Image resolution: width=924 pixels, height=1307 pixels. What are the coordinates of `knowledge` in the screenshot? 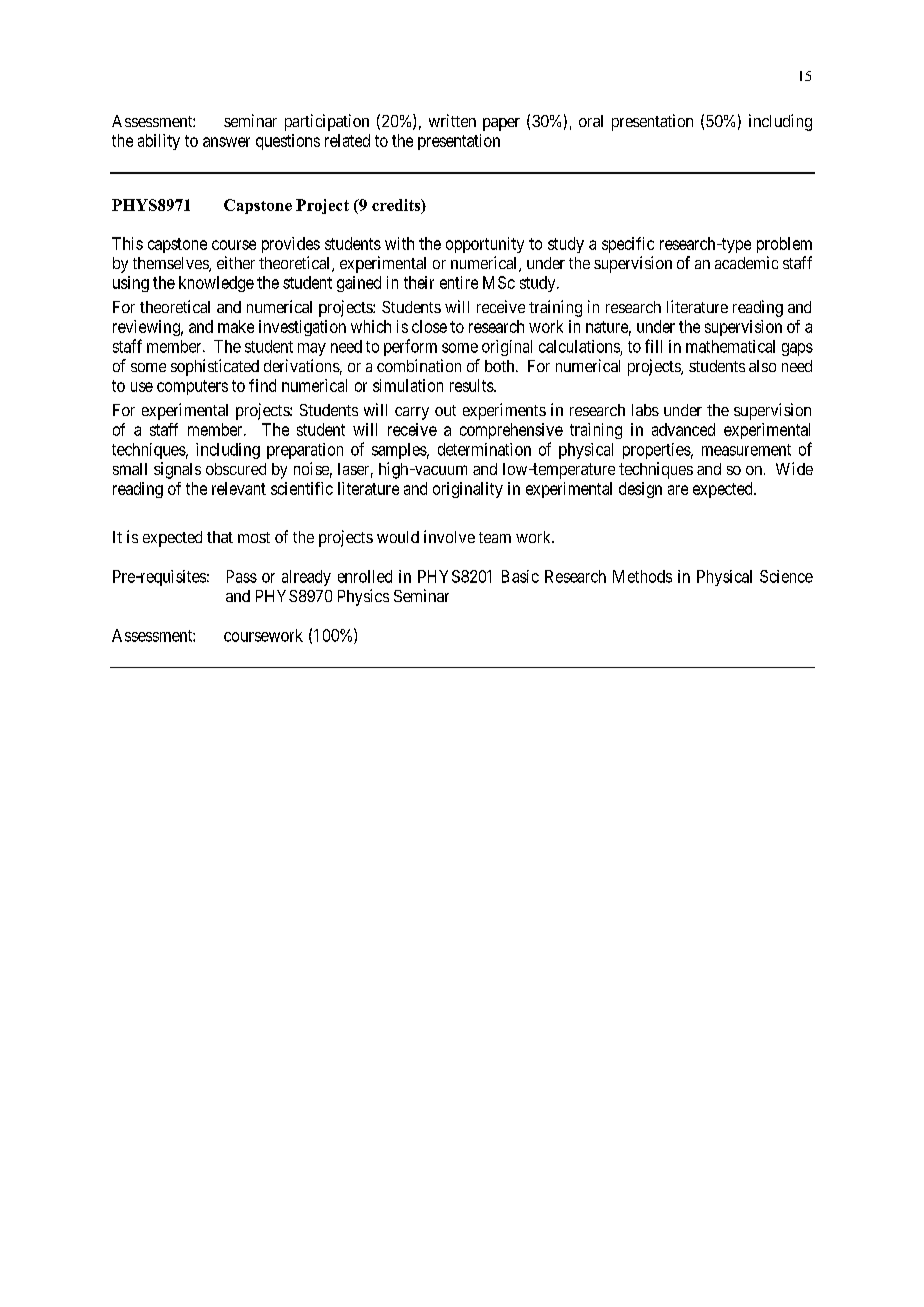 It's located at (216, 284).
